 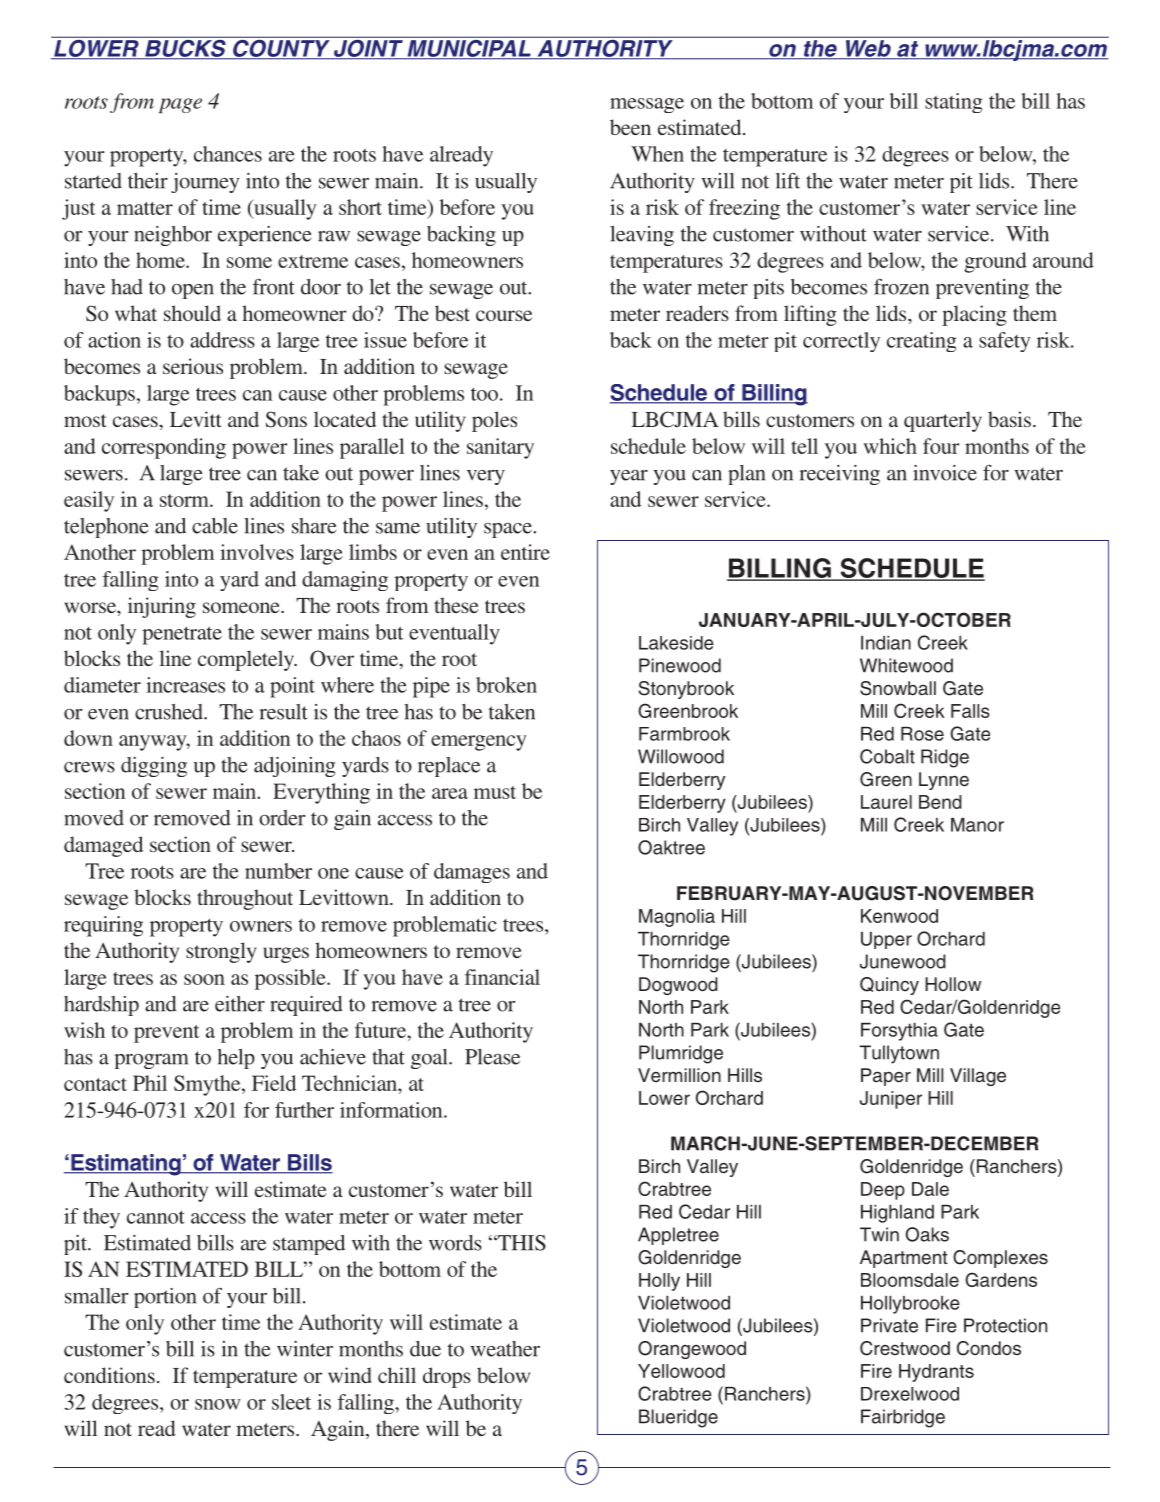 What do you see at coordinates (180, 105) in the screenshot?
I see `page` at bounding box center [180, 105].
